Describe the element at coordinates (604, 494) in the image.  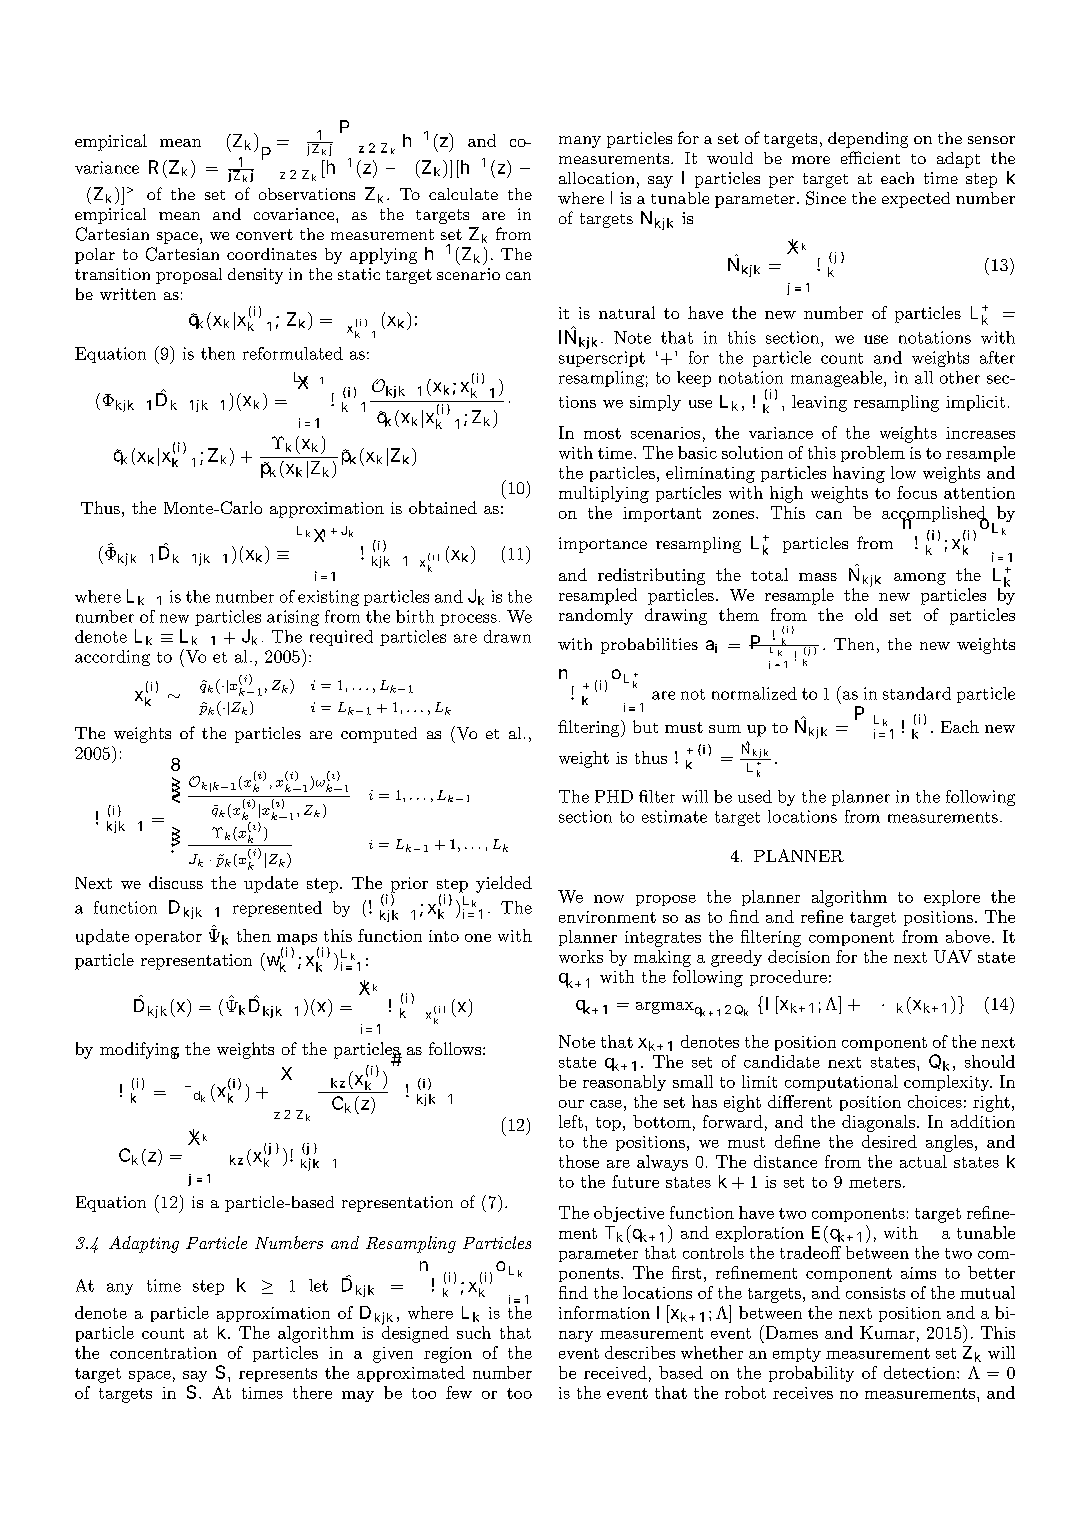
I see `multiplying` at that location.
